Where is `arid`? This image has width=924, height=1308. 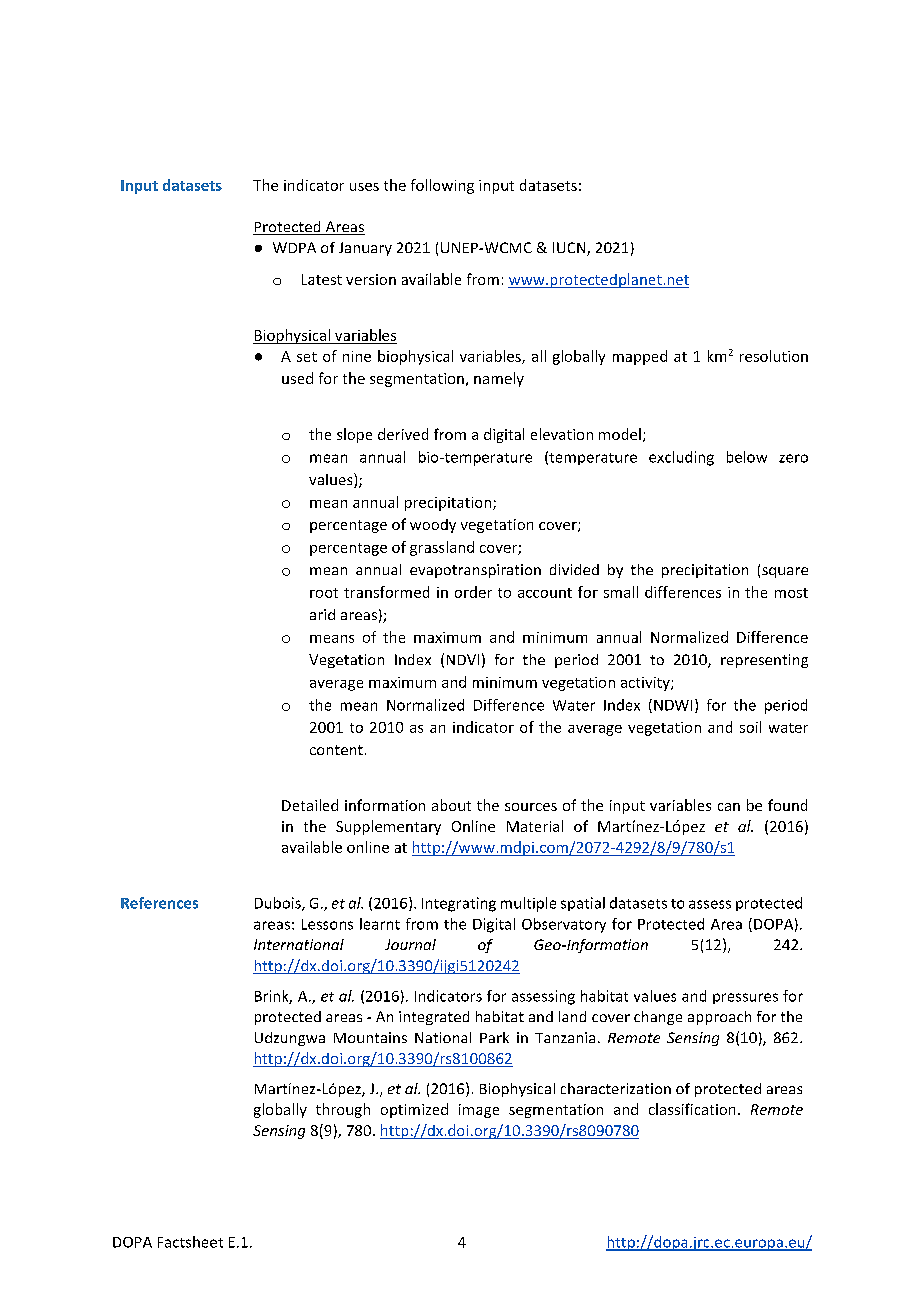 arid is located at coordinates (322, 614).
